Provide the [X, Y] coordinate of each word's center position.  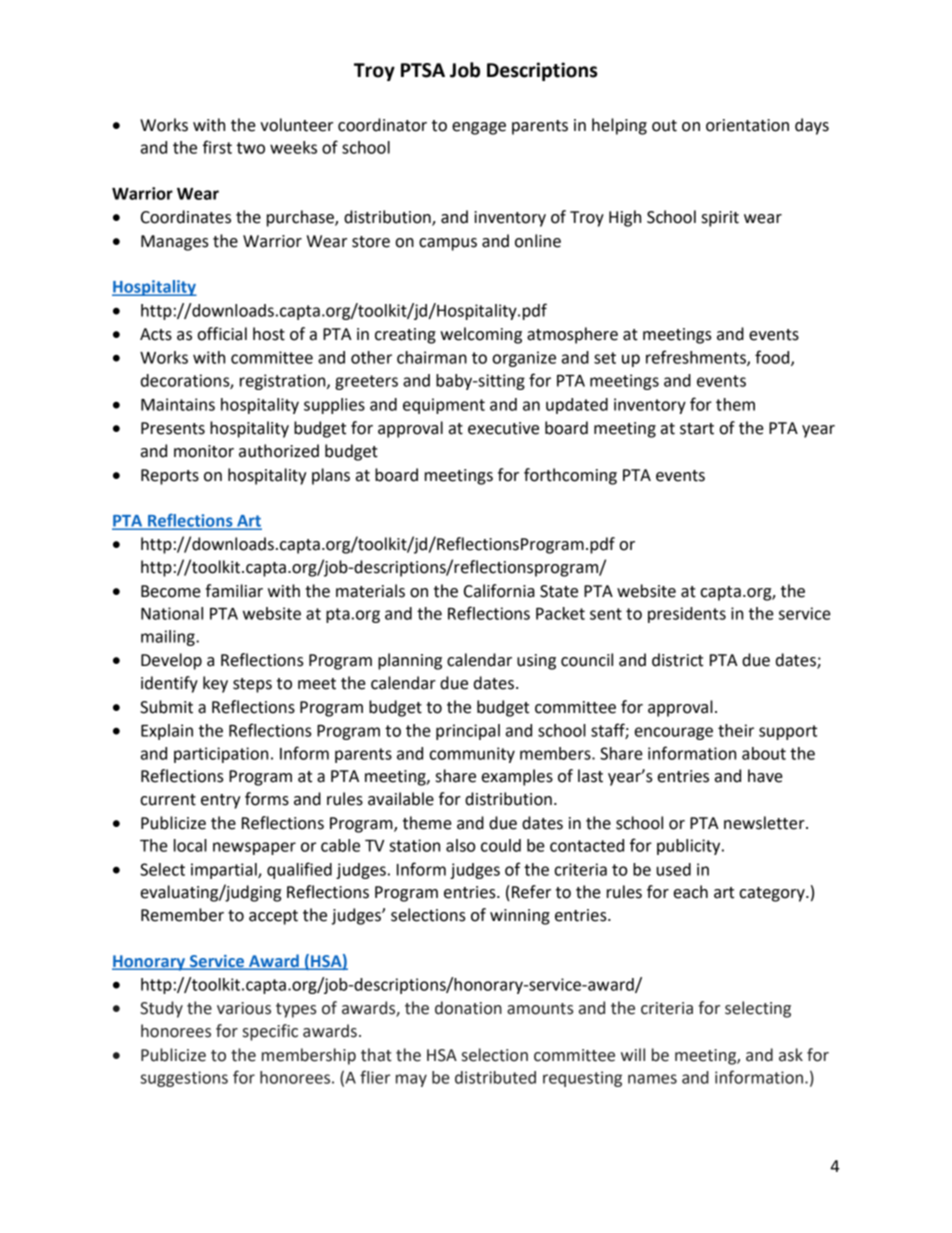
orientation [747, 125]
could [501, 845]
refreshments [697, 358]
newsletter [765, 823]
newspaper [254, 848]
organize [524, 359]
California [499, 591]
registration [284, 382]
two [251, 148]
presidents [687, 615]
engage [479, 128]
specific [270, 1032]
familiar [234, 591]
